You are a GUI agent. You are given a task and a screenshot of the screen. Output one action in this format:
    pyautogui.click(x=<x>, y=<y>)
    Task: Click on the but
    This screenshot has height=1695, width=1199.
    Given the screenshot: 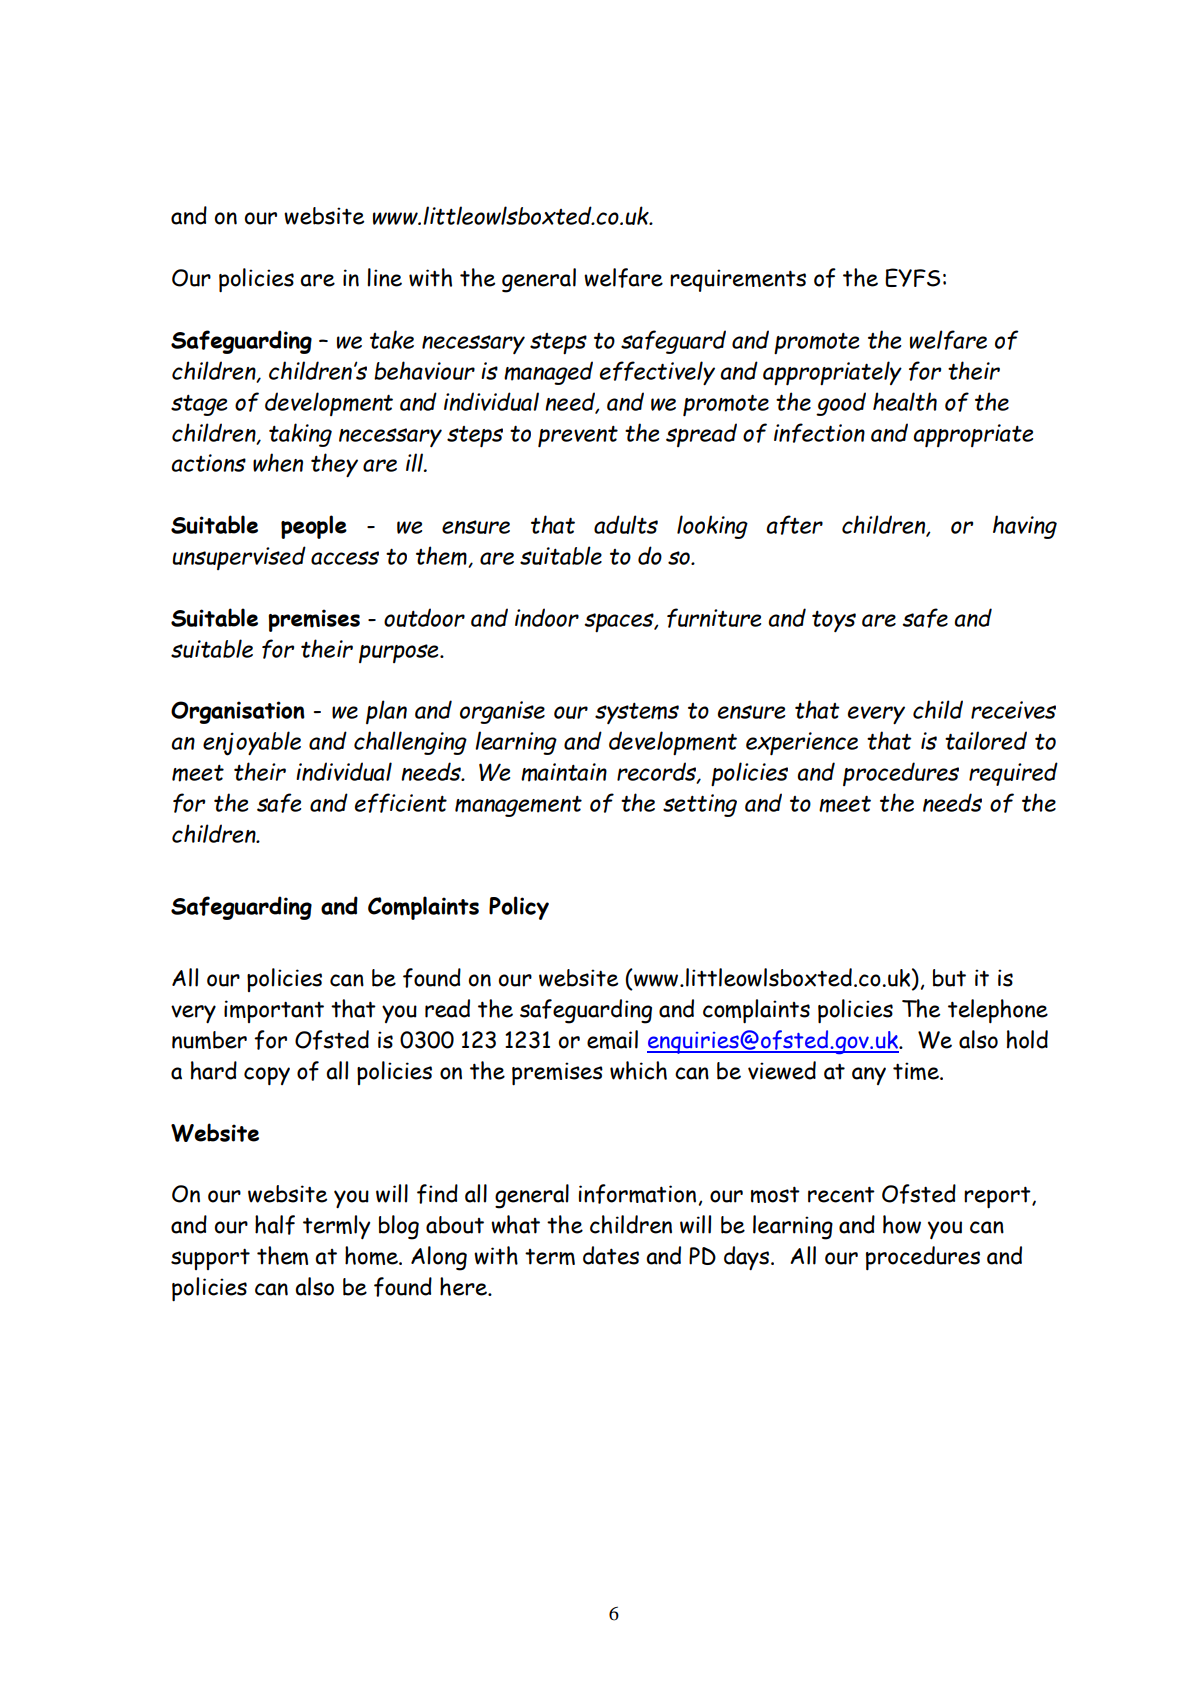 What is the action you would take?
    pyautogui.click(x=949, y=978)
